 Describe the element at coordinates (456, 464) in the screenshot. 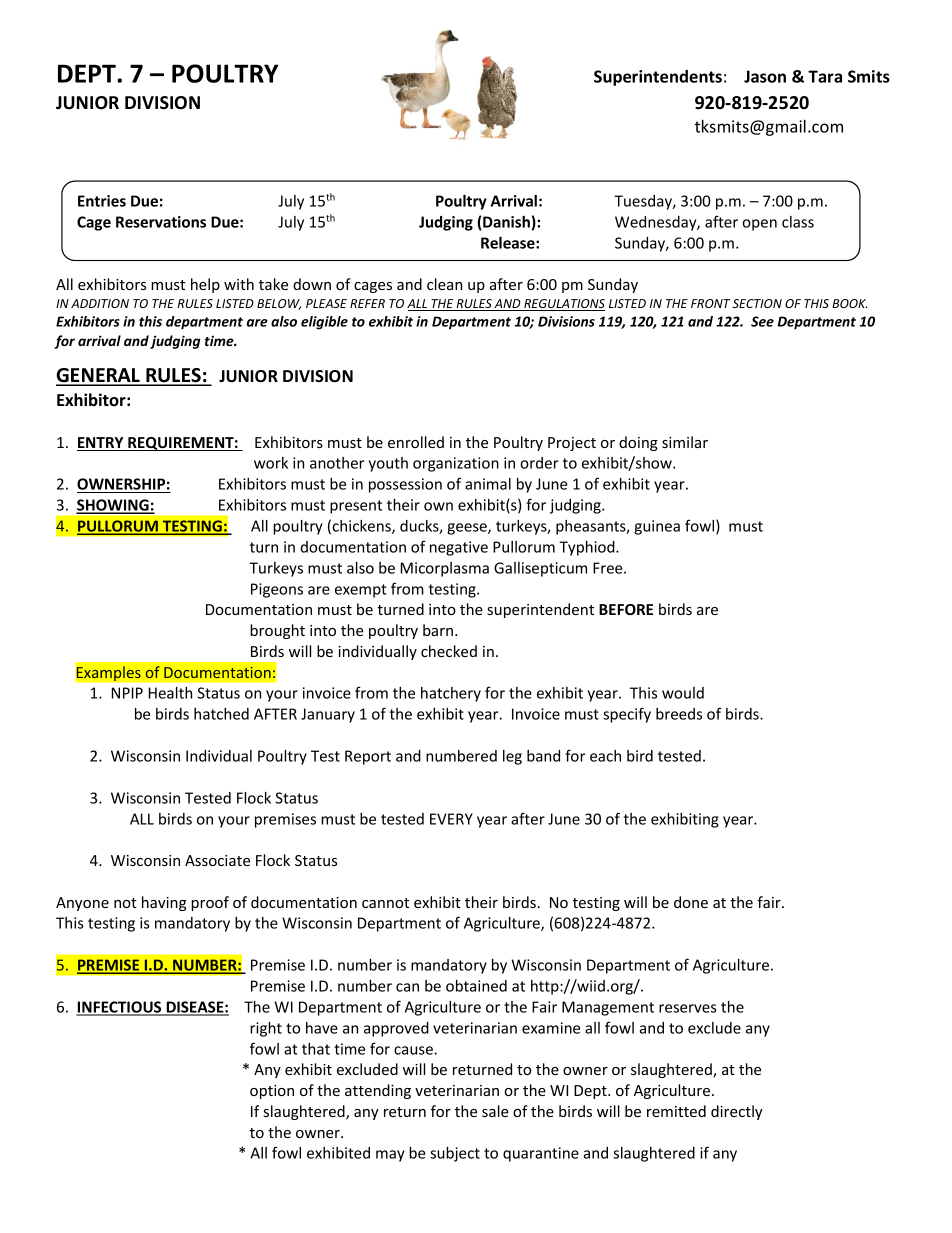

I see `organization` at that location.
